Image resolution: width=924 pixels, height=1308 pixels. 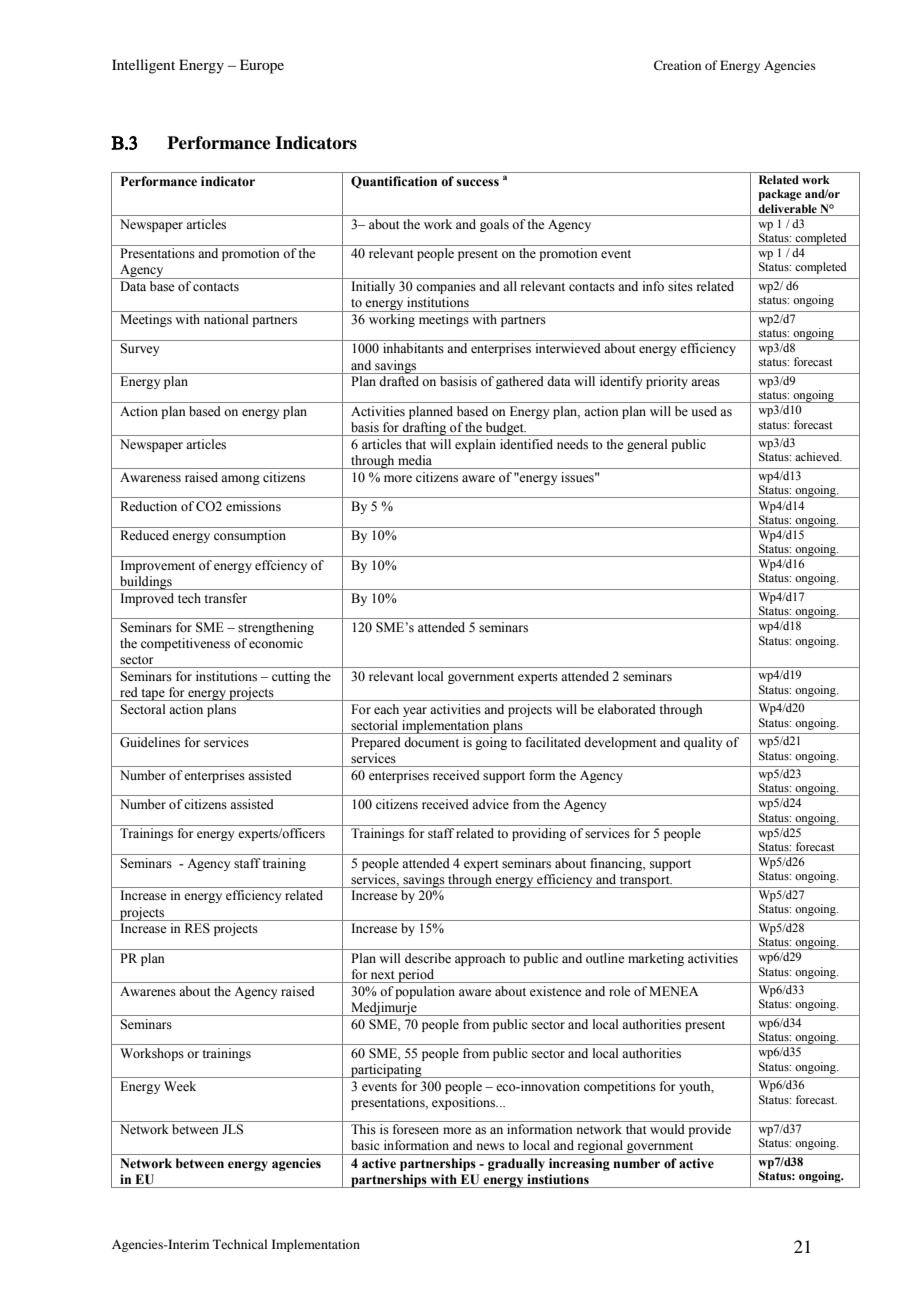 I want to click on national, so click(x=226, y=319).
